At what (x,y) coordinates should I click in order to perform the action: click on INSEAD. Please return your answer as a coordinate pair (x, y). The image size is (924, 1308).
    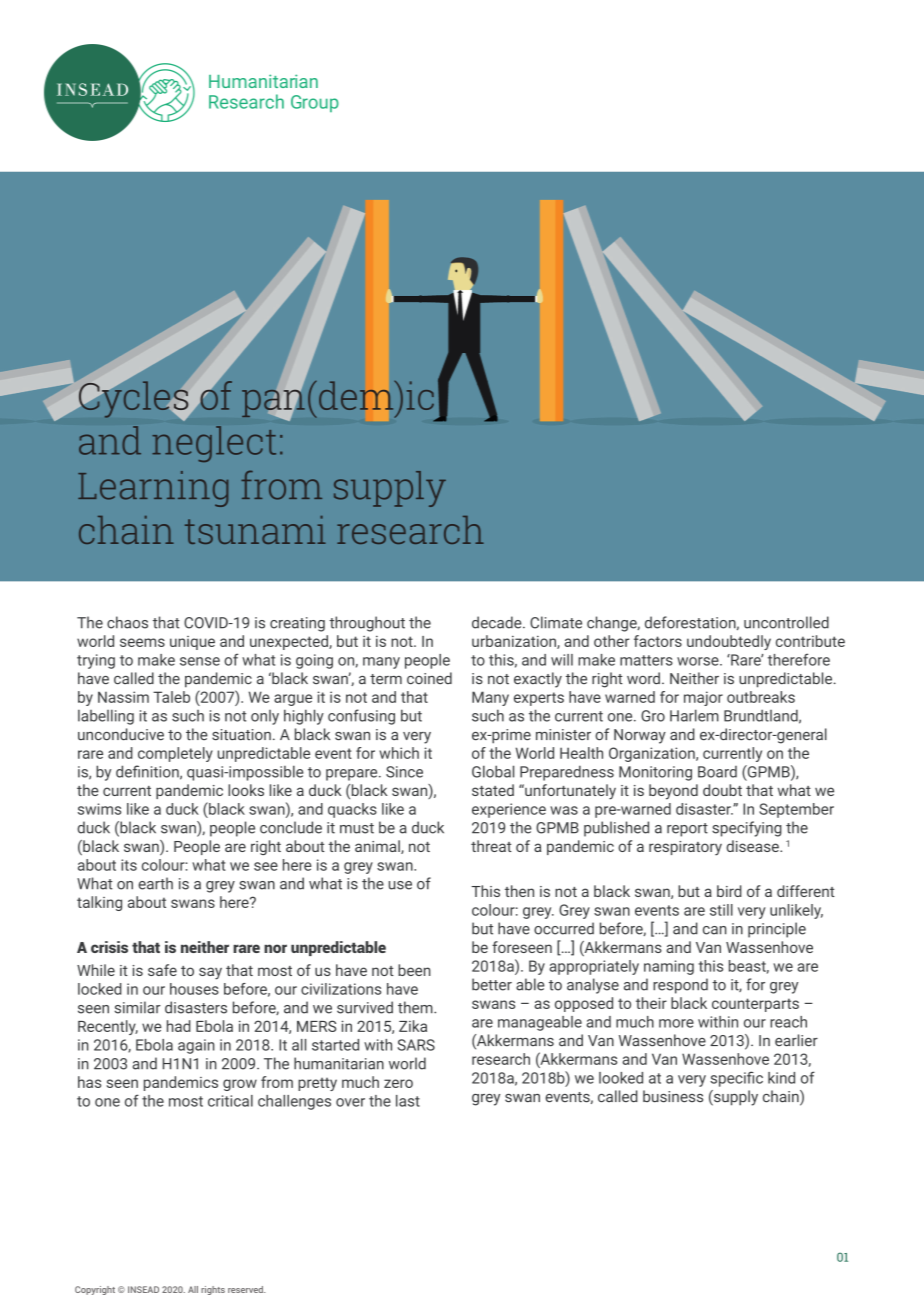
    Looking at the image, I should click on (143, 1289).
